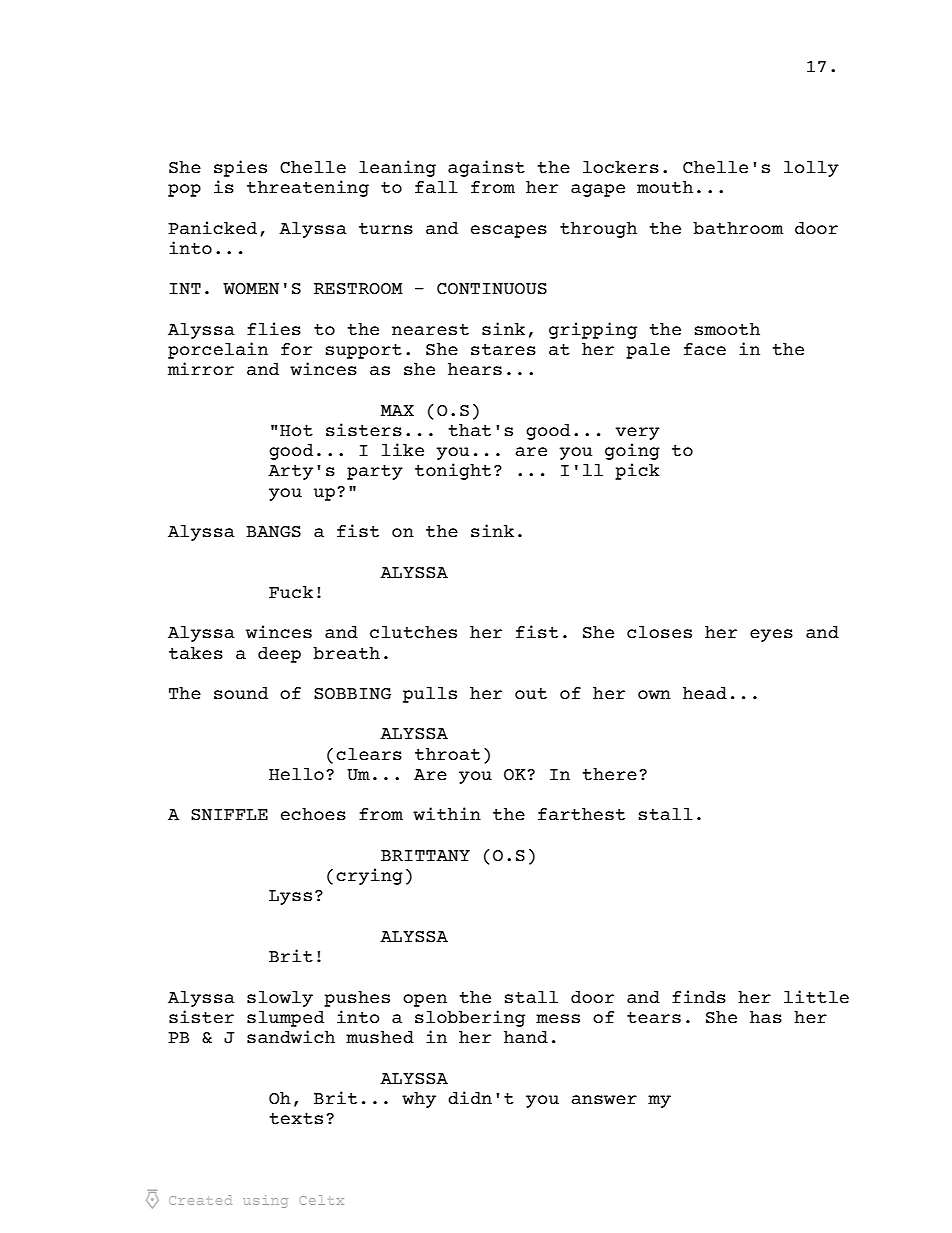 This screenshot has width=952, height=1233. What do you see at coordinates (241, 693) in the screenshot?
I see `sound` at bounding box center [241, 693].
